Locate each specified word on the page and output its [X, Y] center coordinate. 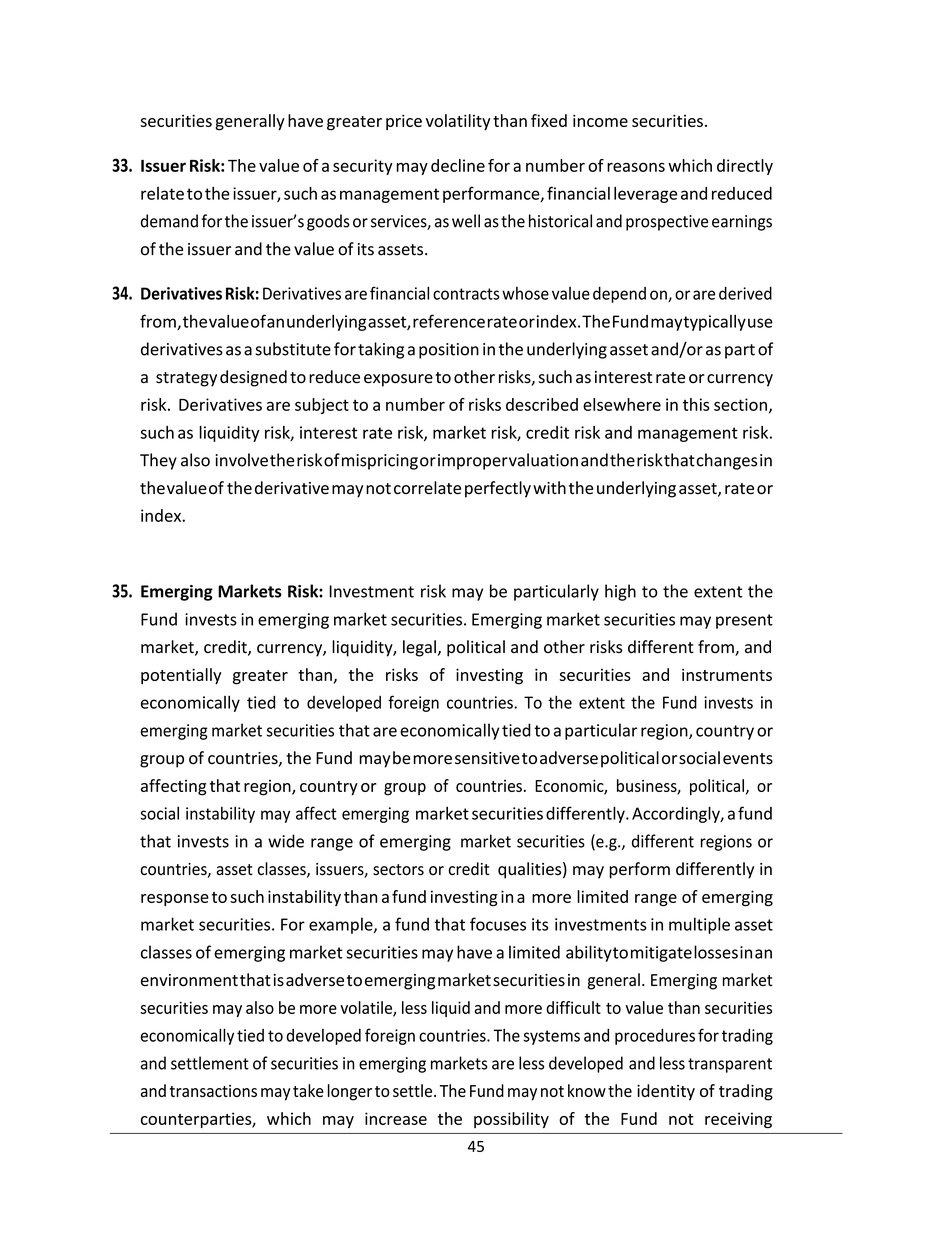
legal [419, 648]
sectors [398, 870]
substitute [293, 349]
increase [396, 1118]
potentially [181, 676]
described [542, 404]
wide [286, 841]
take [308, 1090]
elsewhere [622, 404]
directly [745, 167]
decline [458, 165]
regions [726, 843]
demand [169, 221]
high [620, 592]
